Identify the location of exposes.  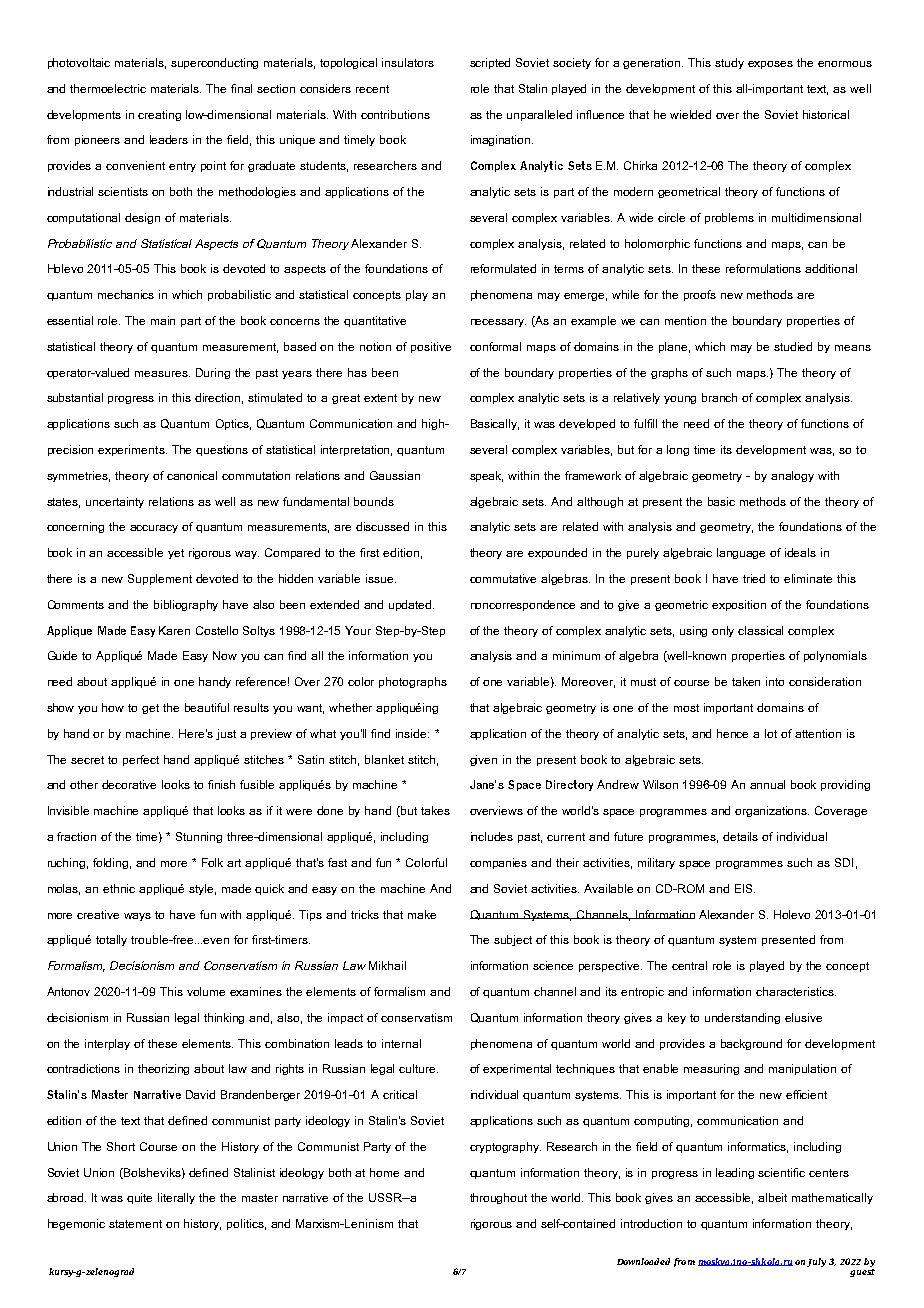
(770, 65).
